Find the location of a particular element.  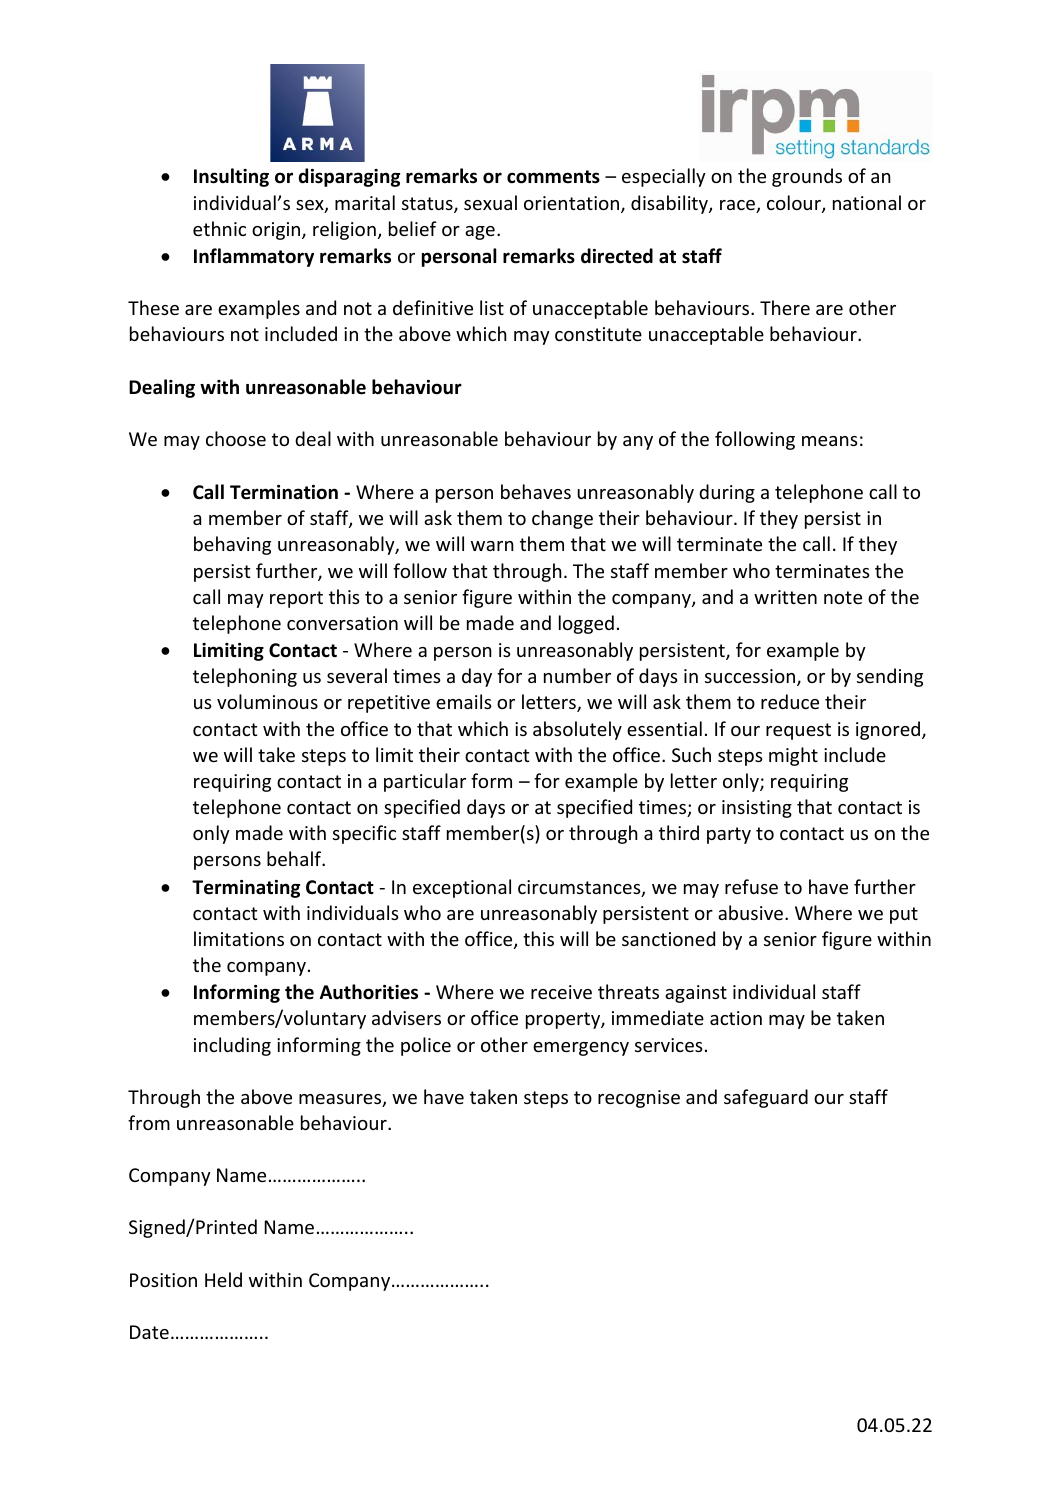

absolutely is located at coordinates (577, 730).
